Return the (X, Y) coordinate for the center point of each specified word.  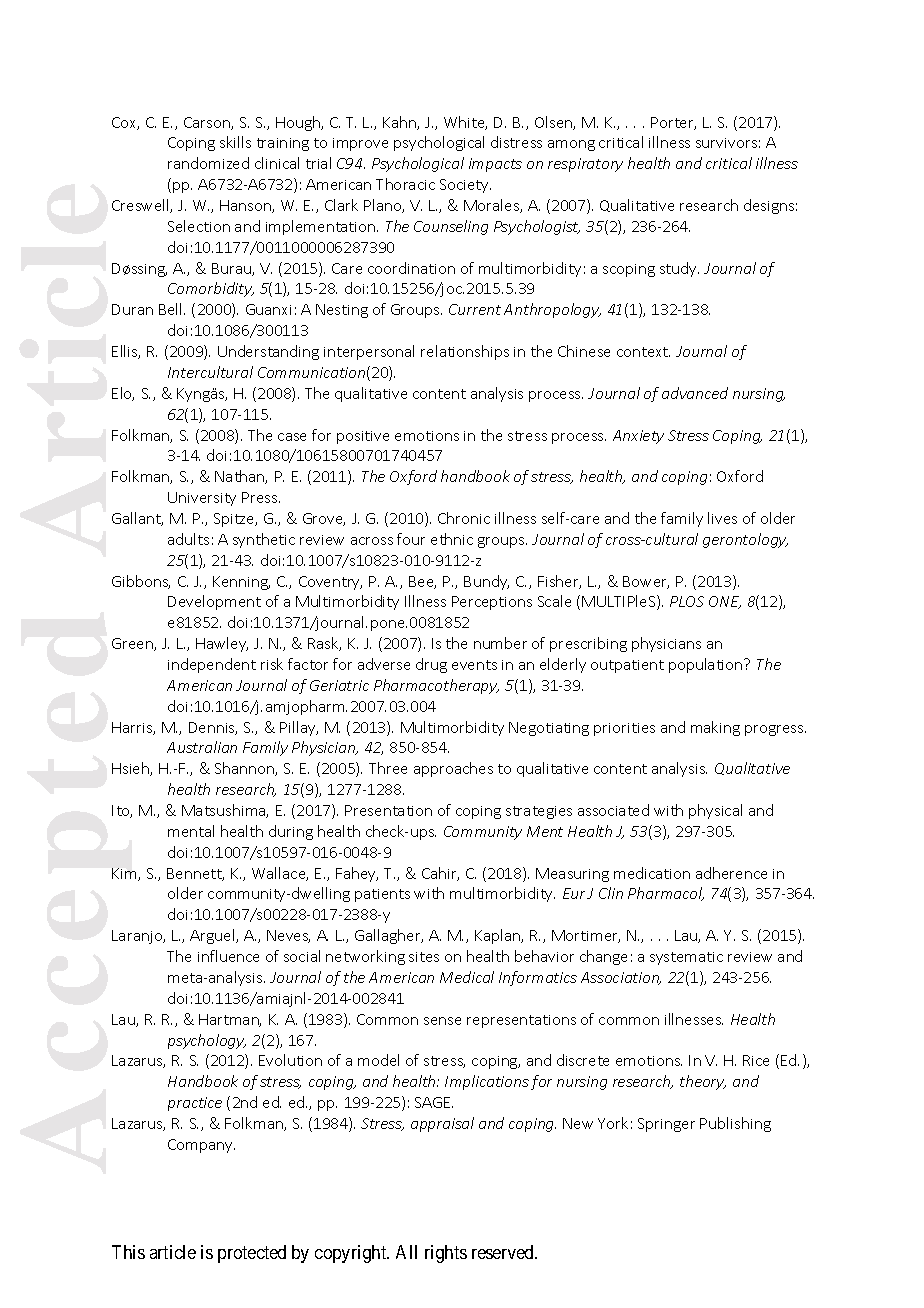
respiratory (585, 165)
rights (446, 1254)
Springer (666, 1125)
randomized (208, 163)
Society (465, 186)
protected (252, 1254)
